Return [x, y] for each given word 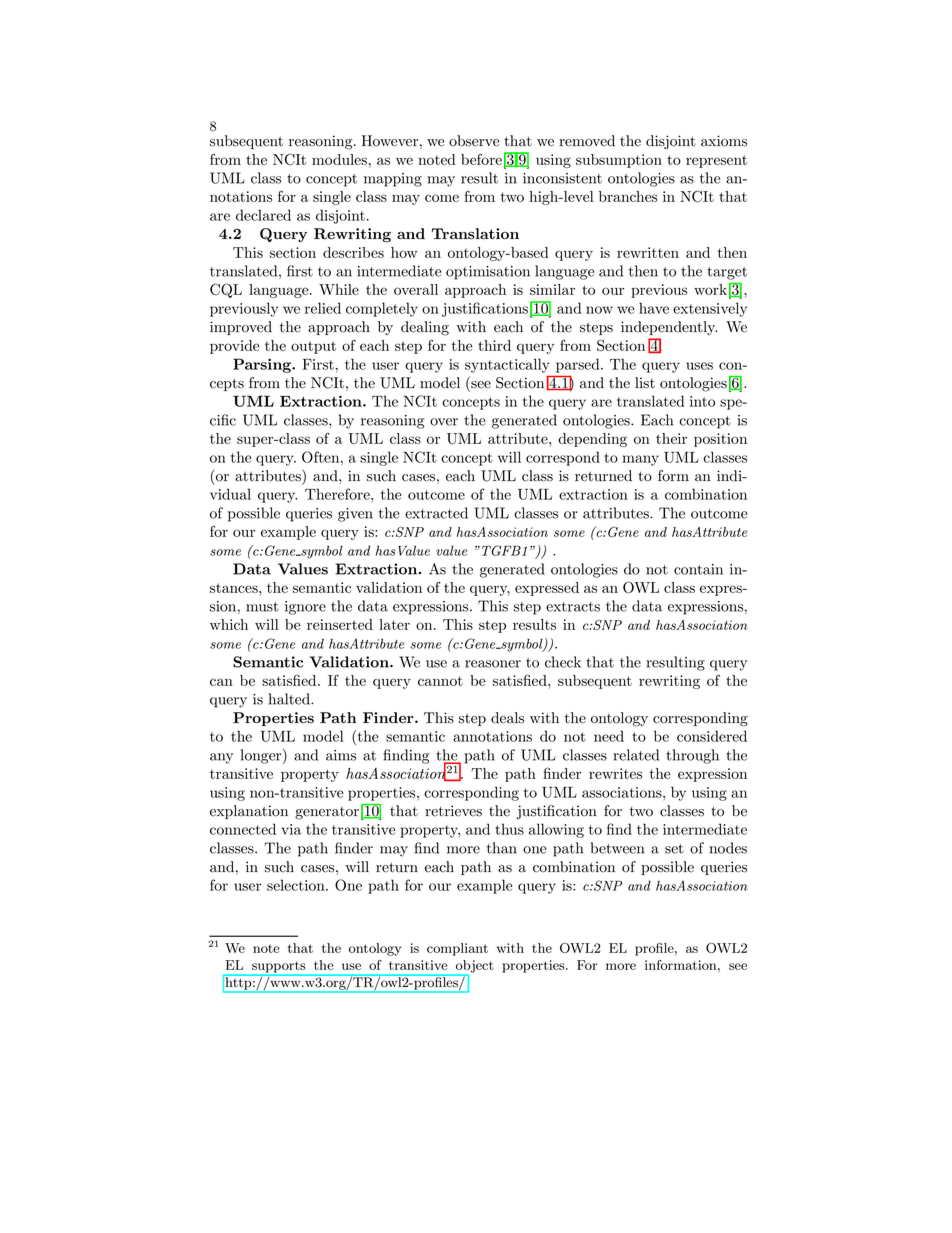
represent [716, 161]
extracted [436, 513]
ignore [305, 608]
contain [698, 569]
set [674, 849]
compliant [457, 949]
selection [297, 885]
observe [474, 141]
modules [339, 159]
